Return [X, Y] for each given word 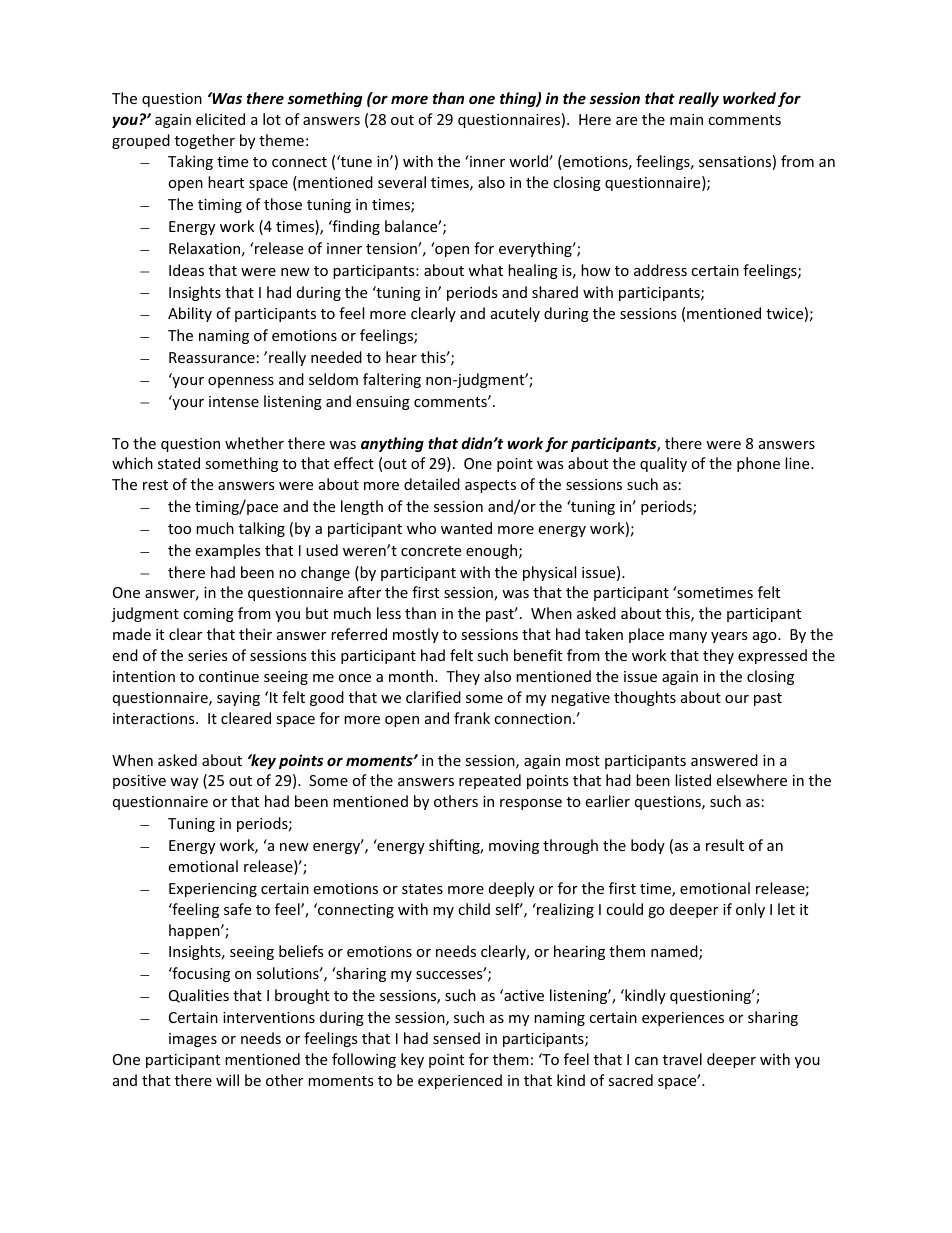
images [193, 1040]
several [402, 182]
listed [693, 780]
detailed [432, 484]
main [686, 119]
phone [758, 464]
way [184, 783]
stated [179, 463]
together [205, 141]
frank [472, 718]
